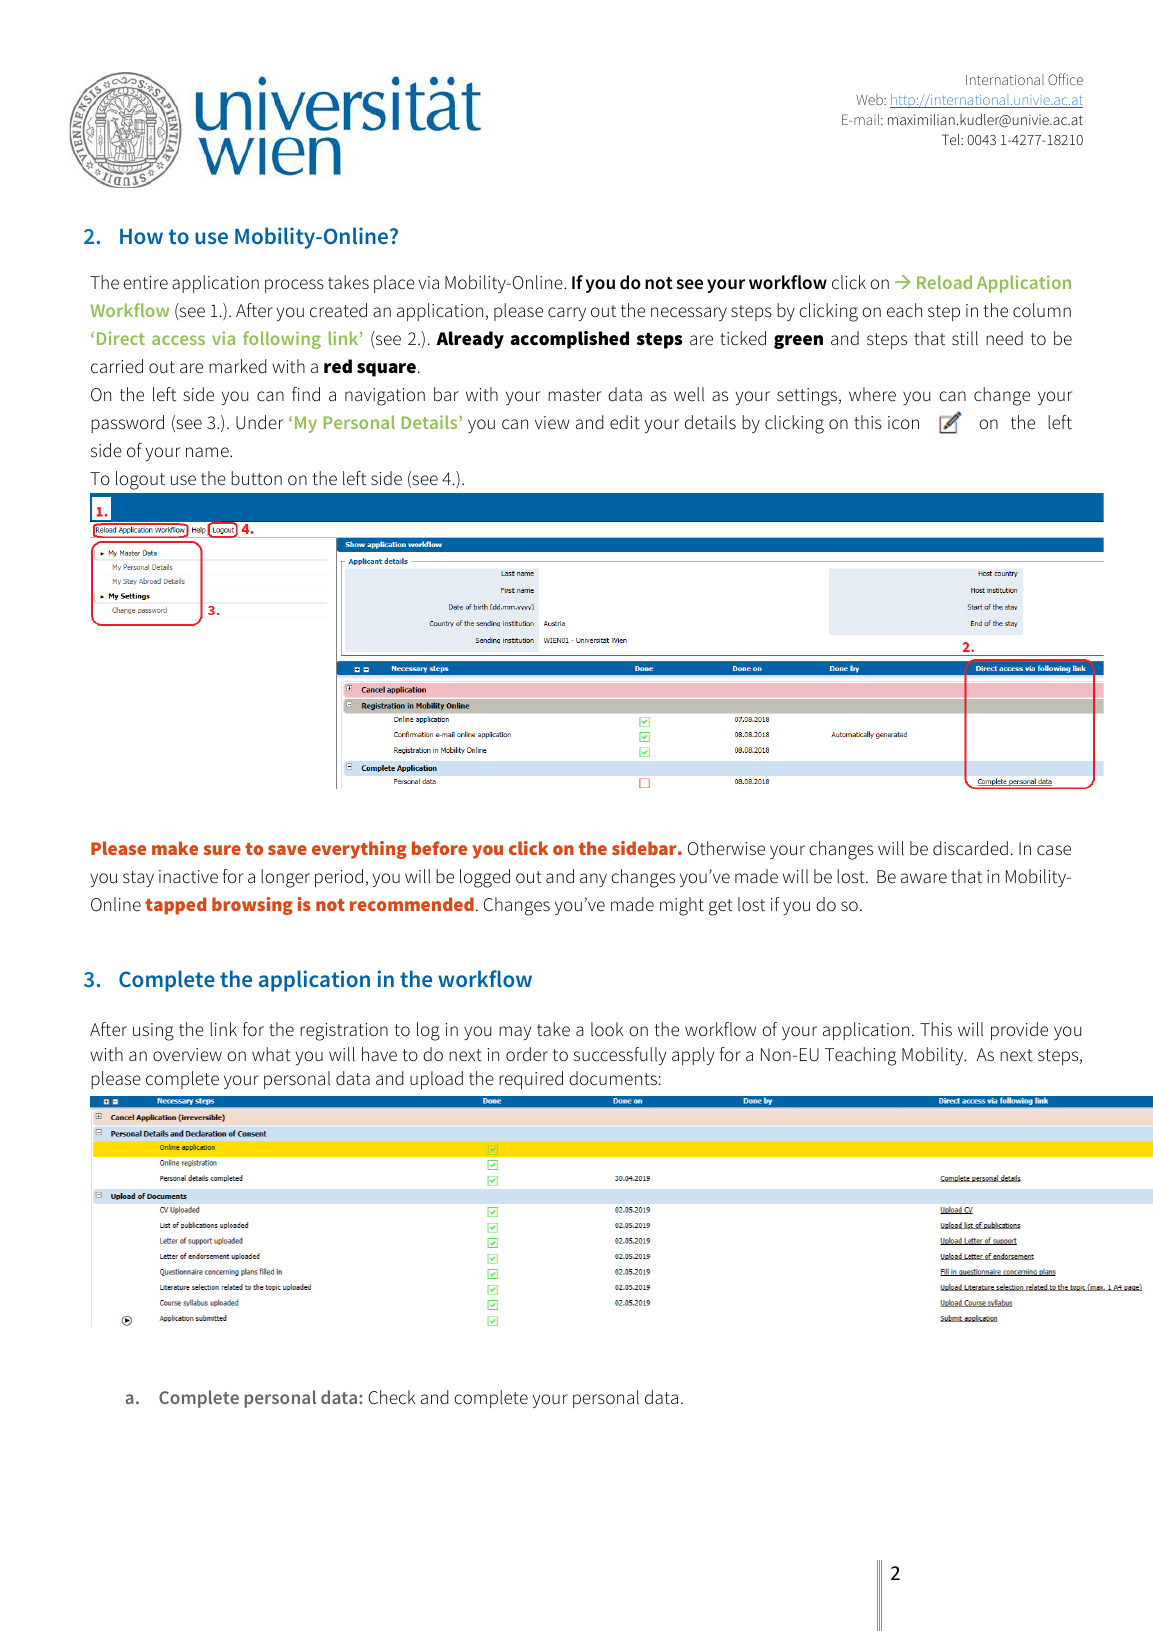 Image resolution: width=1153 pixels, height=1631 pixels. What do you see at coordinates (870, 99) in the screenshot?
I see `Web` at bounding box center [870, 99].
